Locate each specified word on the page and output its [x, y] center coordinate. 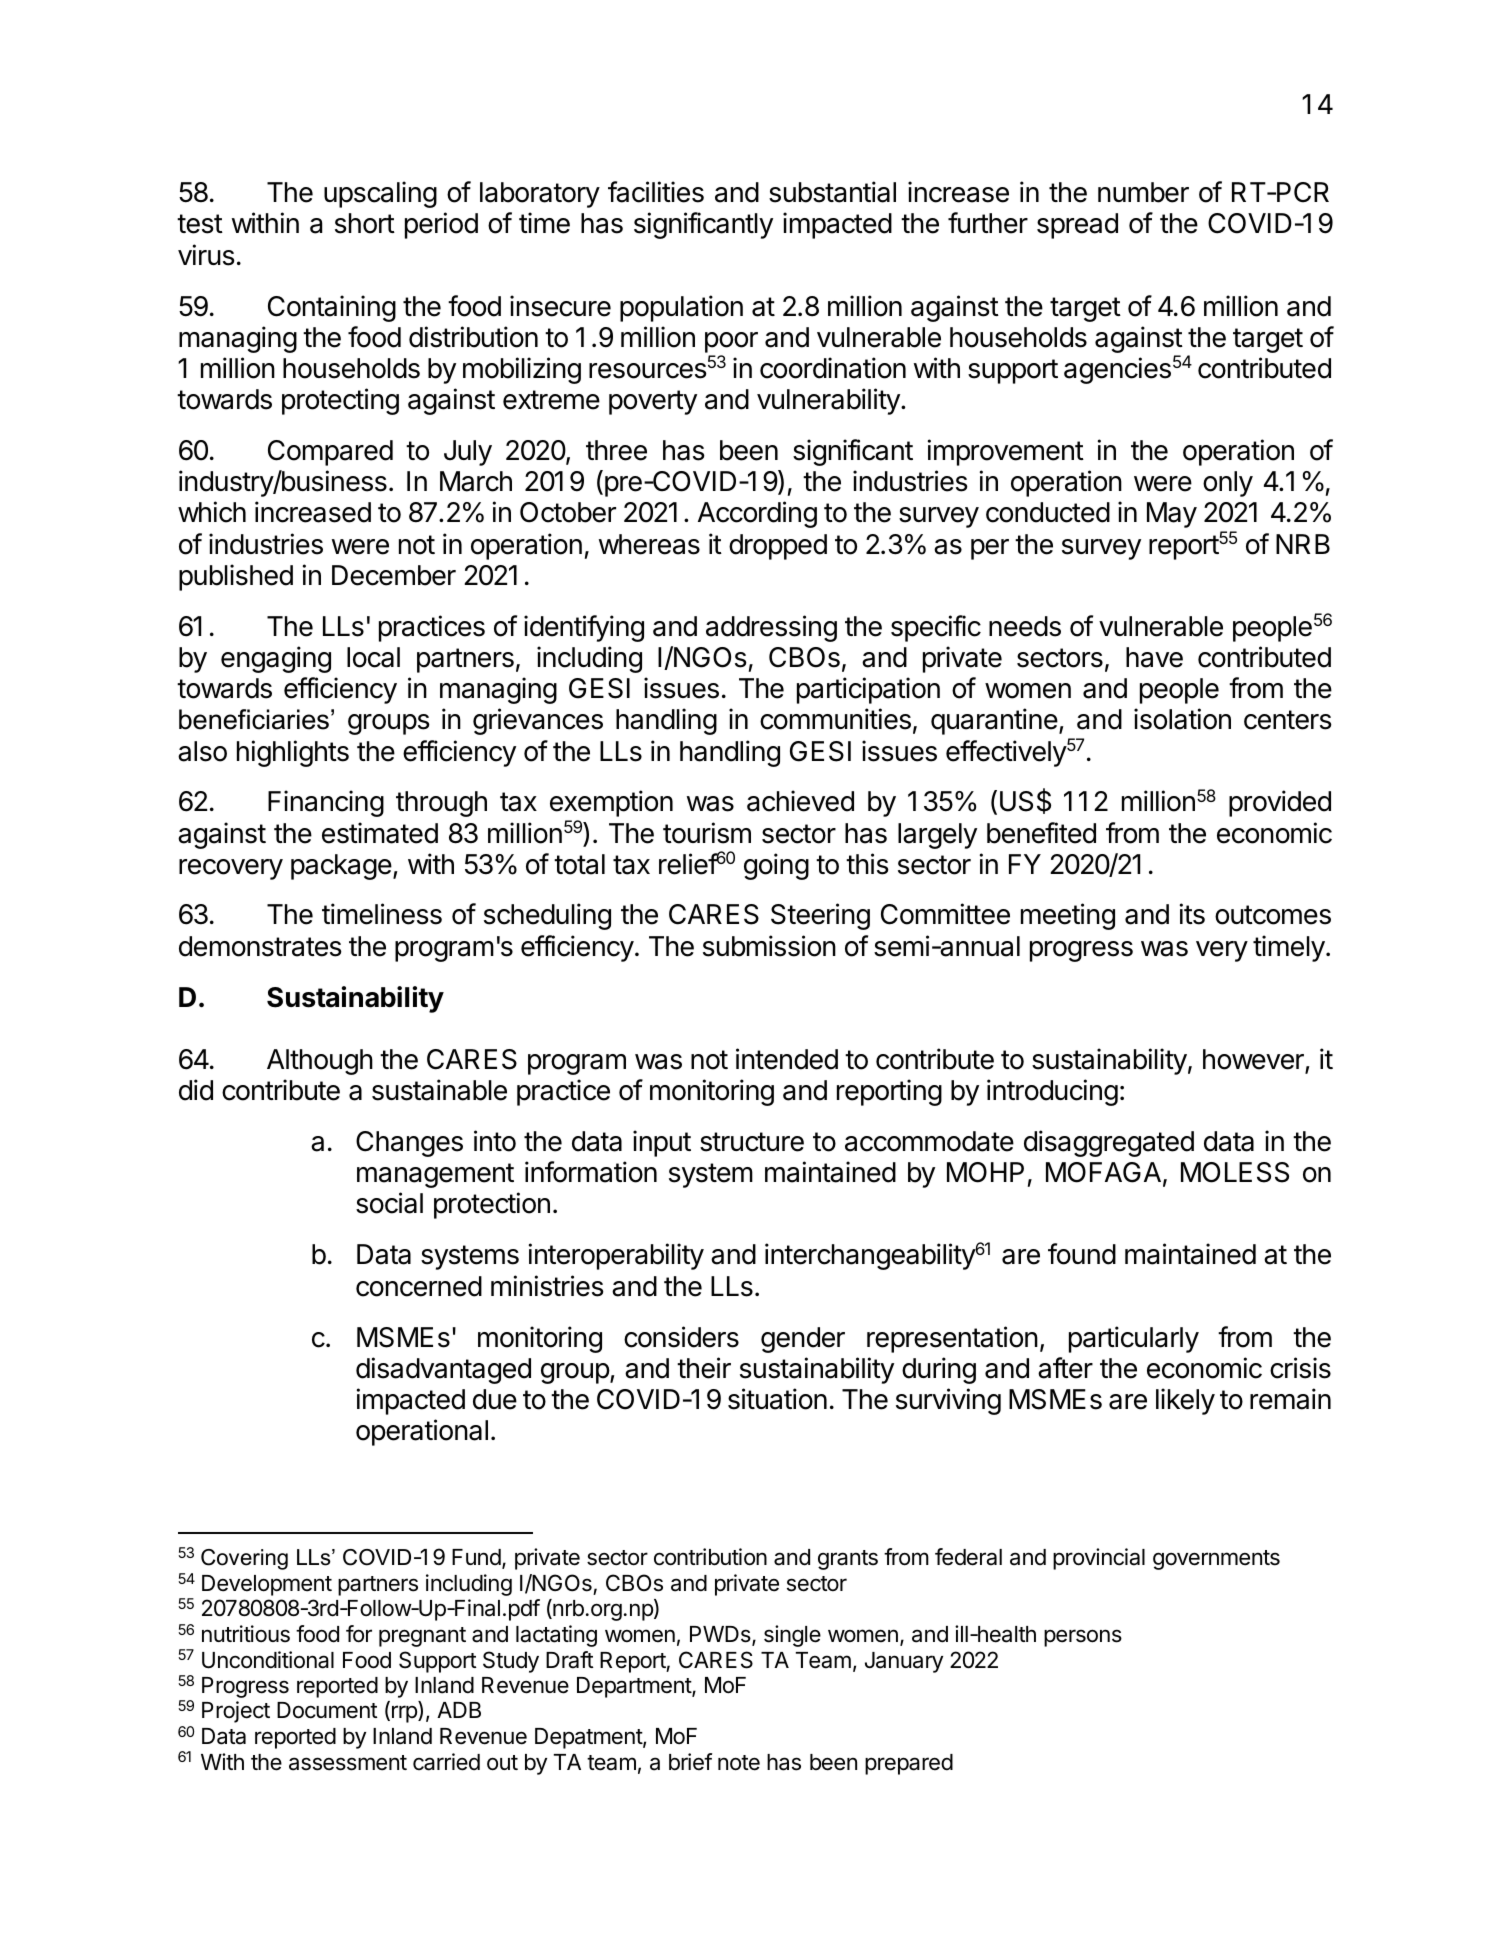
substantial [832, 192]
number [1143, 192]
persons [1083, 1638]
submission [769, 946]
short [365, 223]
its [1192, 914]
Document [327, 1710]
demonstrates [260, 946]
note [739, 1763]
